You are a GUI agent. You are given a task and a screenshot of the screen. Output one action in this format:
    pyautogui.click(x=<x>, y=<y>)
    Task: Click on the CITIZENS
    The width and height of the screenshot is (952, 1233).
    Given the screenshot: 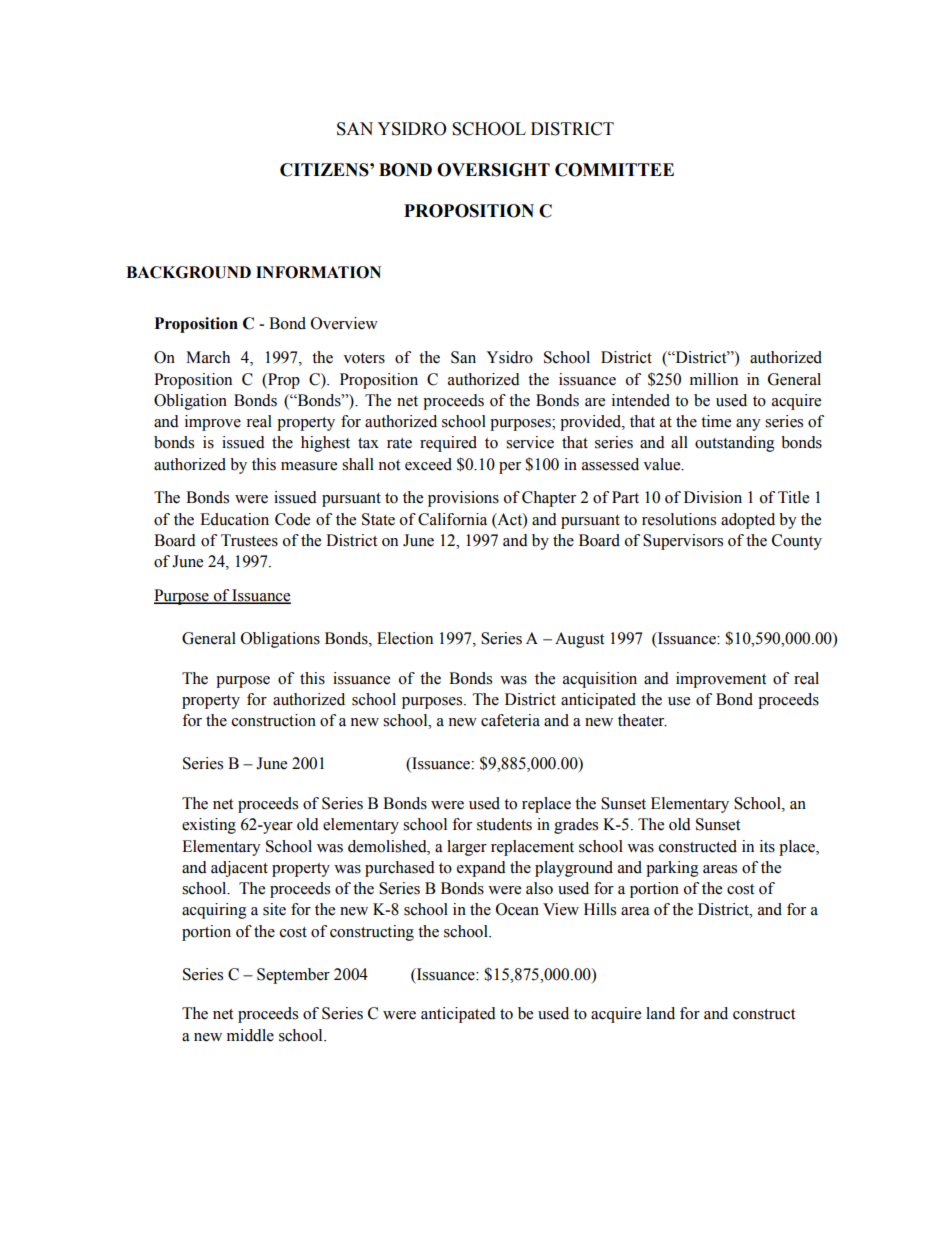 What is the action you would take?
    pyautogui.click(x=325, y=170)
